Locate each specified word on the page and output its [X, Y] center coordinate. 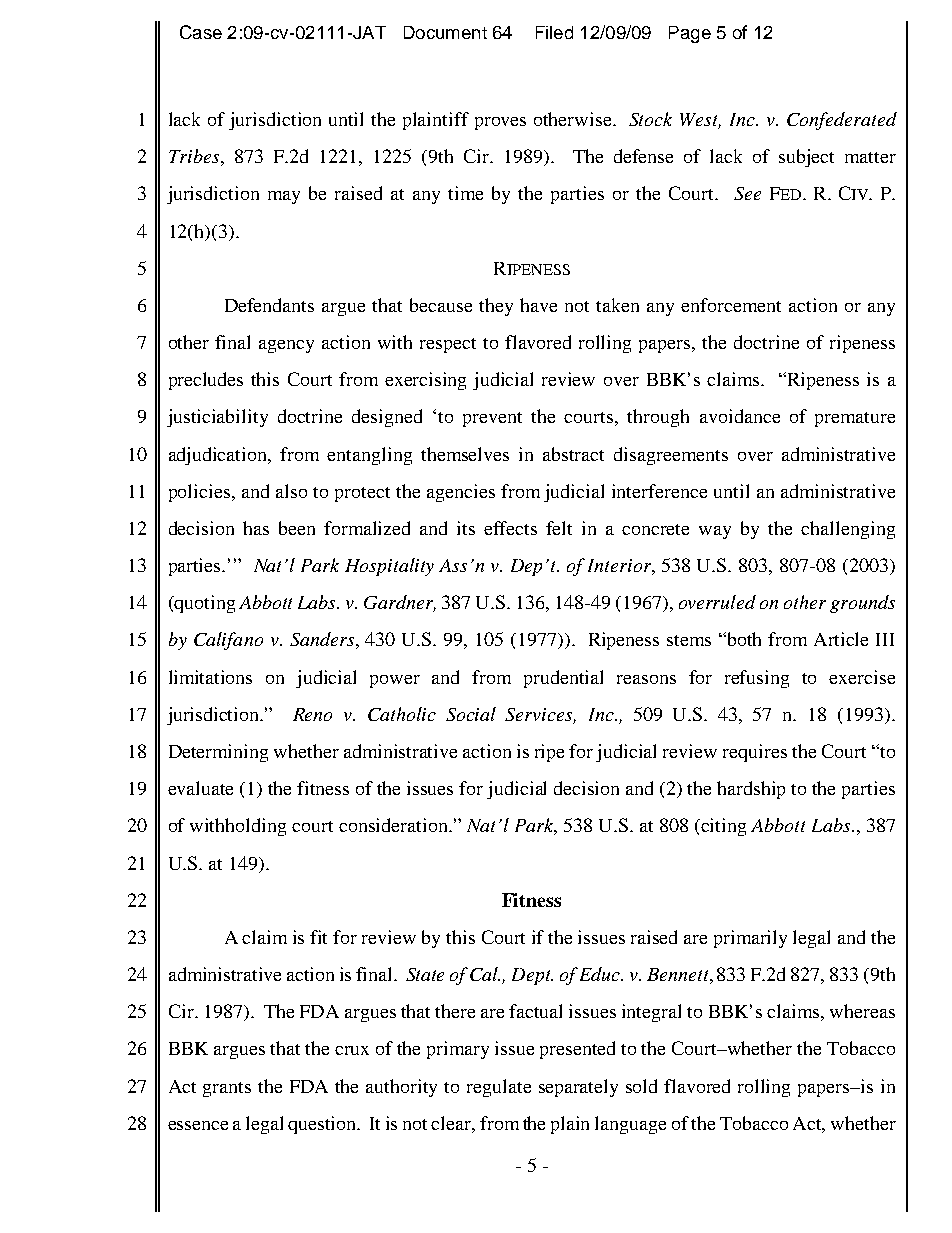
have [538, 305]
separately [578, 1088]
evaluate [200, 788]
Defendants [269, 305]
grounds [862, 604]
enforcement [731, 305]
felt [559, 528]
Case [201, 32]
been [297, 528]
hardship [751, 790]
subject [806, 158]
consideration [394, 825]
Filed [554, 32]
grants [227, 1089]
